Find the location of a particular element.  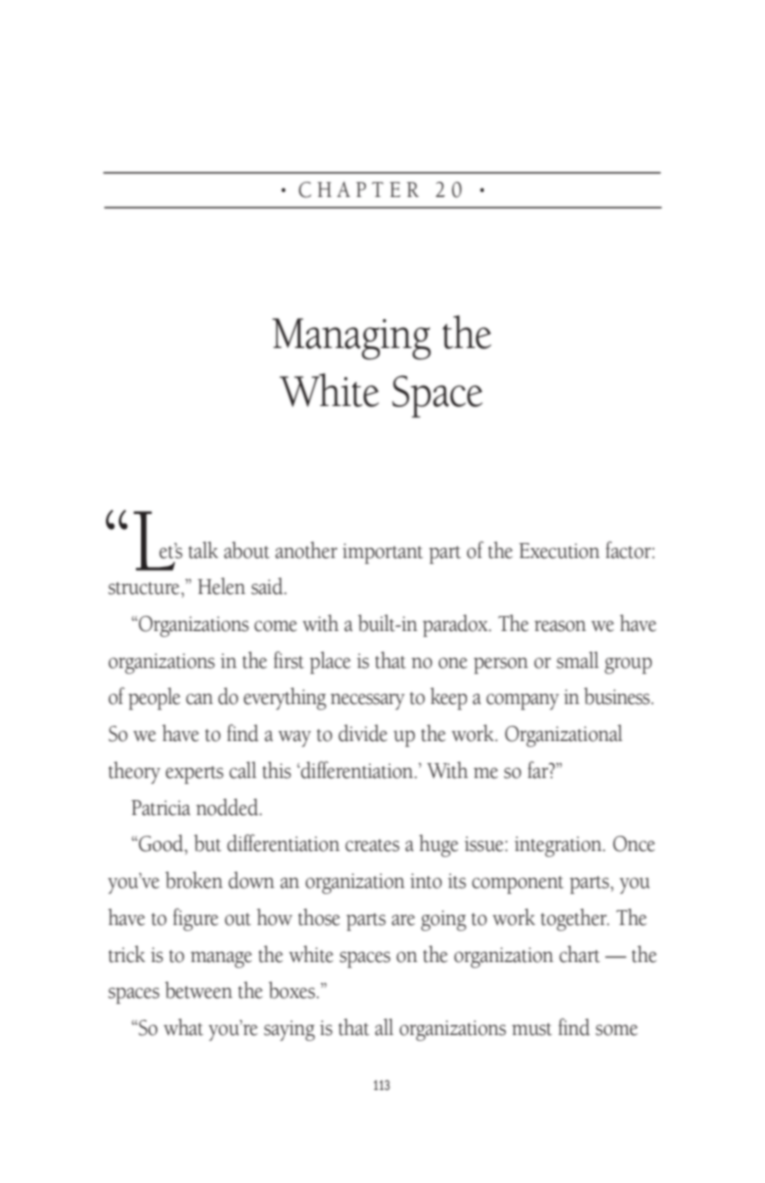

small is located at coordinates (578, 660).
